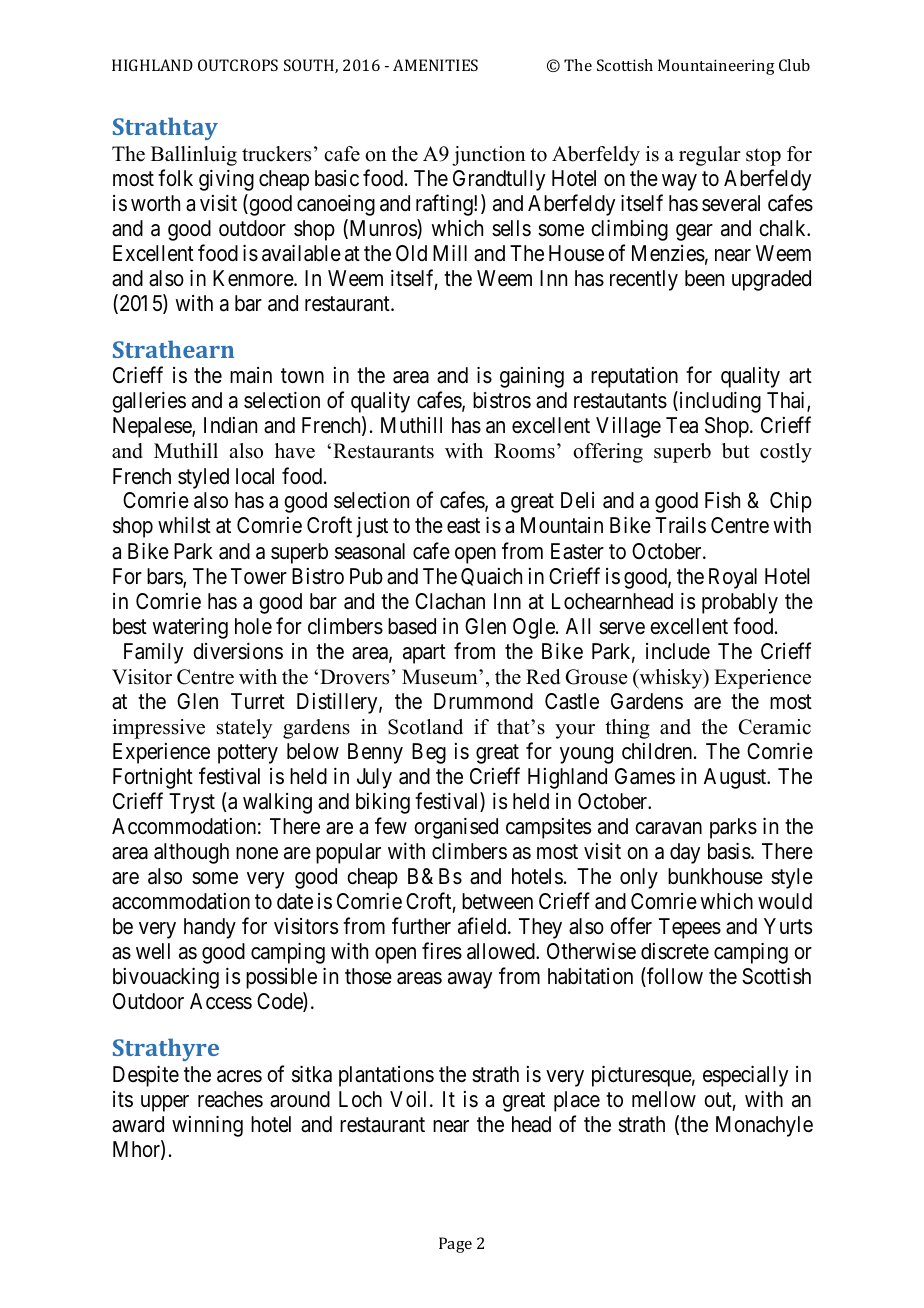 The image size is (924, 1308). Describe the element at coordinates (207, 1126) in the screenshot. I see `winning` at that location.
